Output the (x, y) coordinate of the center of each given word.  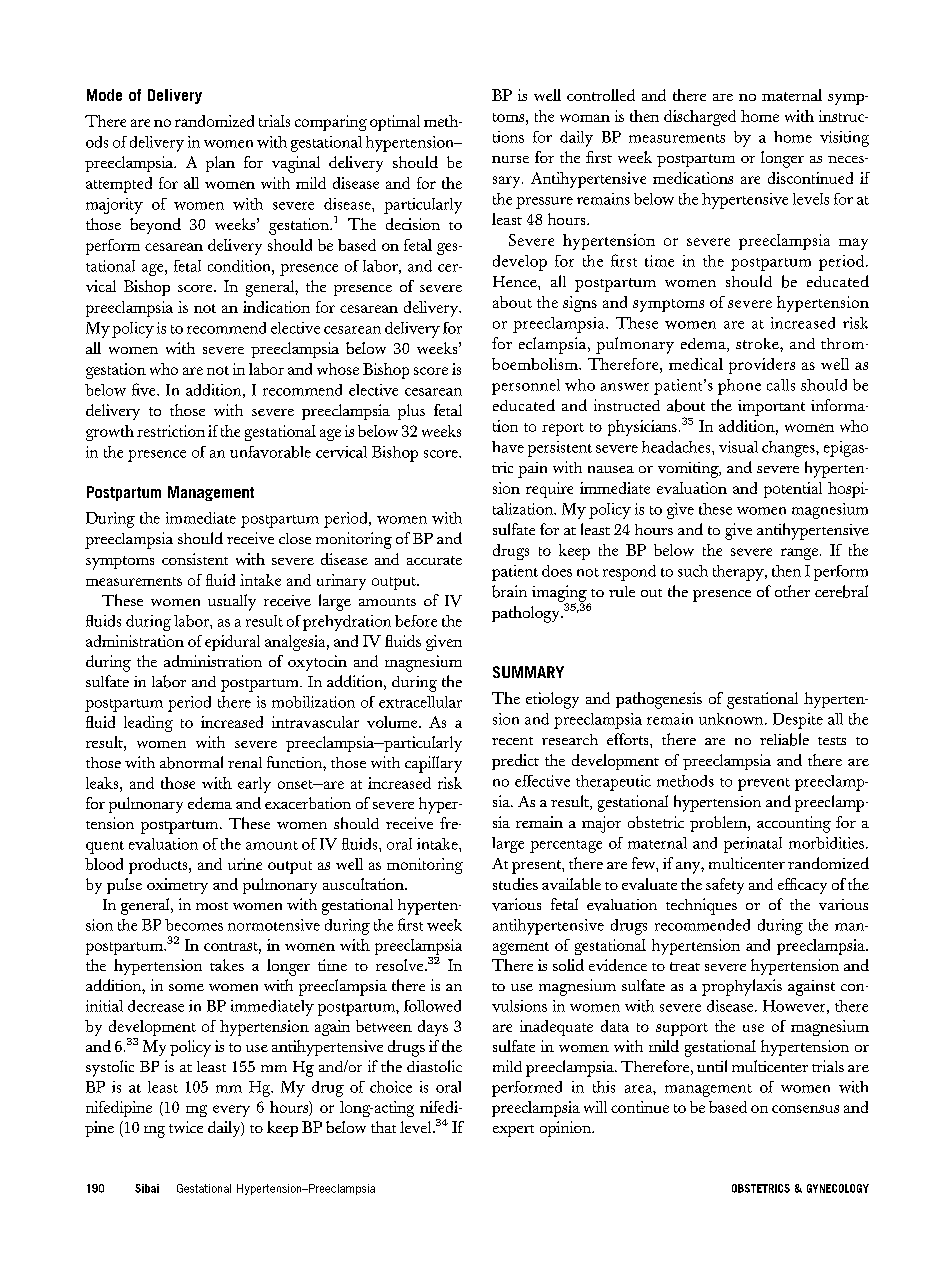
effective (542, 781)
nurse (510, 159)
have (508, 447)
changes (789, 449)
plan (220, 164)
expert (513, 1131)
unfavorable (270, 452)
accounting (794, 824)
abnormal (191, 762)
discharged (700, 118)
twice (186, 1127)
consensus (805, 1109)
